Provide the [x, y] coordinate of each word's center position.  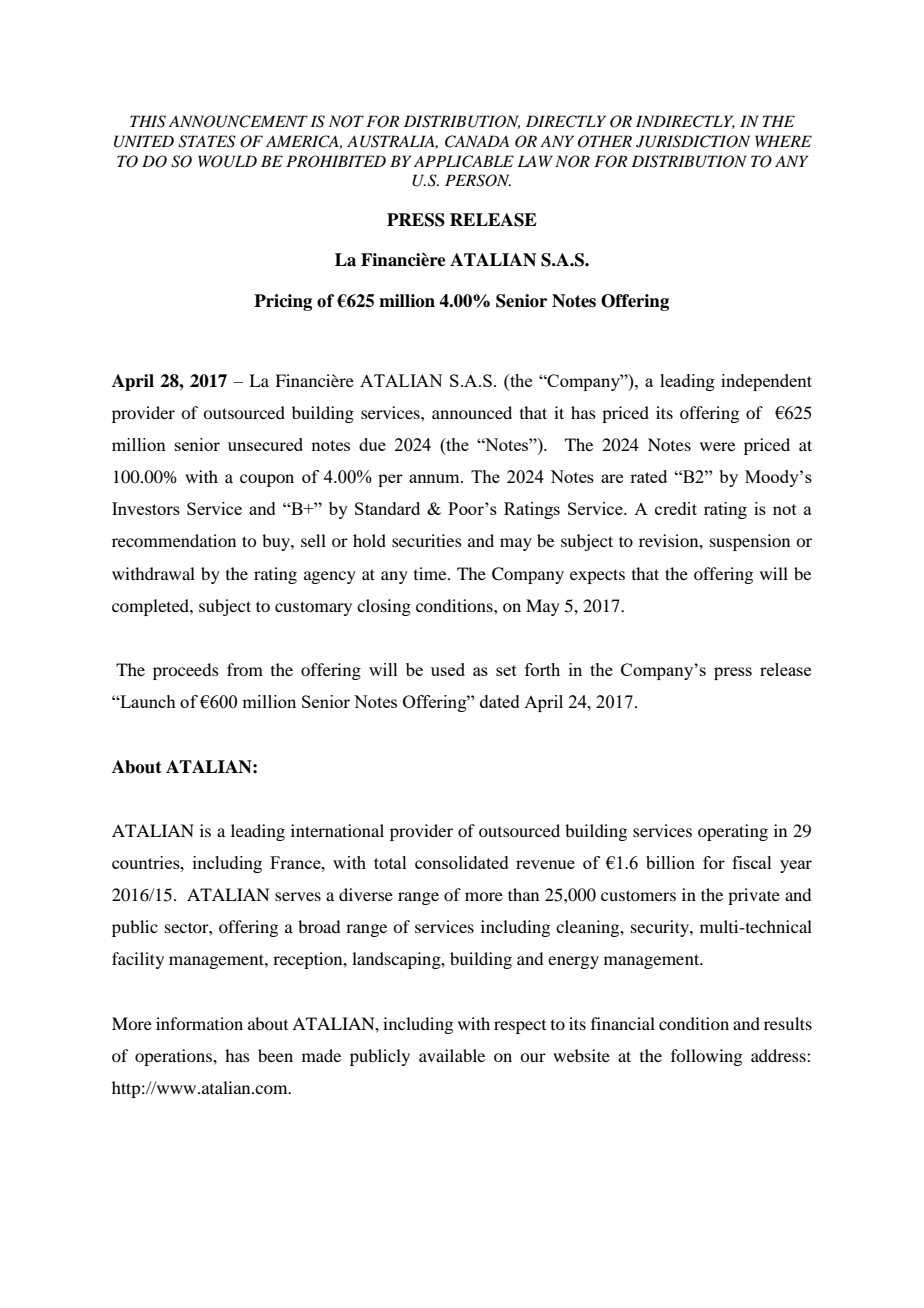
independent [766, 382]
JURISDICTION [693, 141]
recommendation [174, 540]
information [199, 1023]
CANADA [477, 141]
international [337, 830]
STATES [207, 141]
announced [472, 412]
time [431, 573]
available [452, 1055]
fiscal [752, 862]
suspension [750, 542]
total [390, 862]
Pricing [283, 302]
